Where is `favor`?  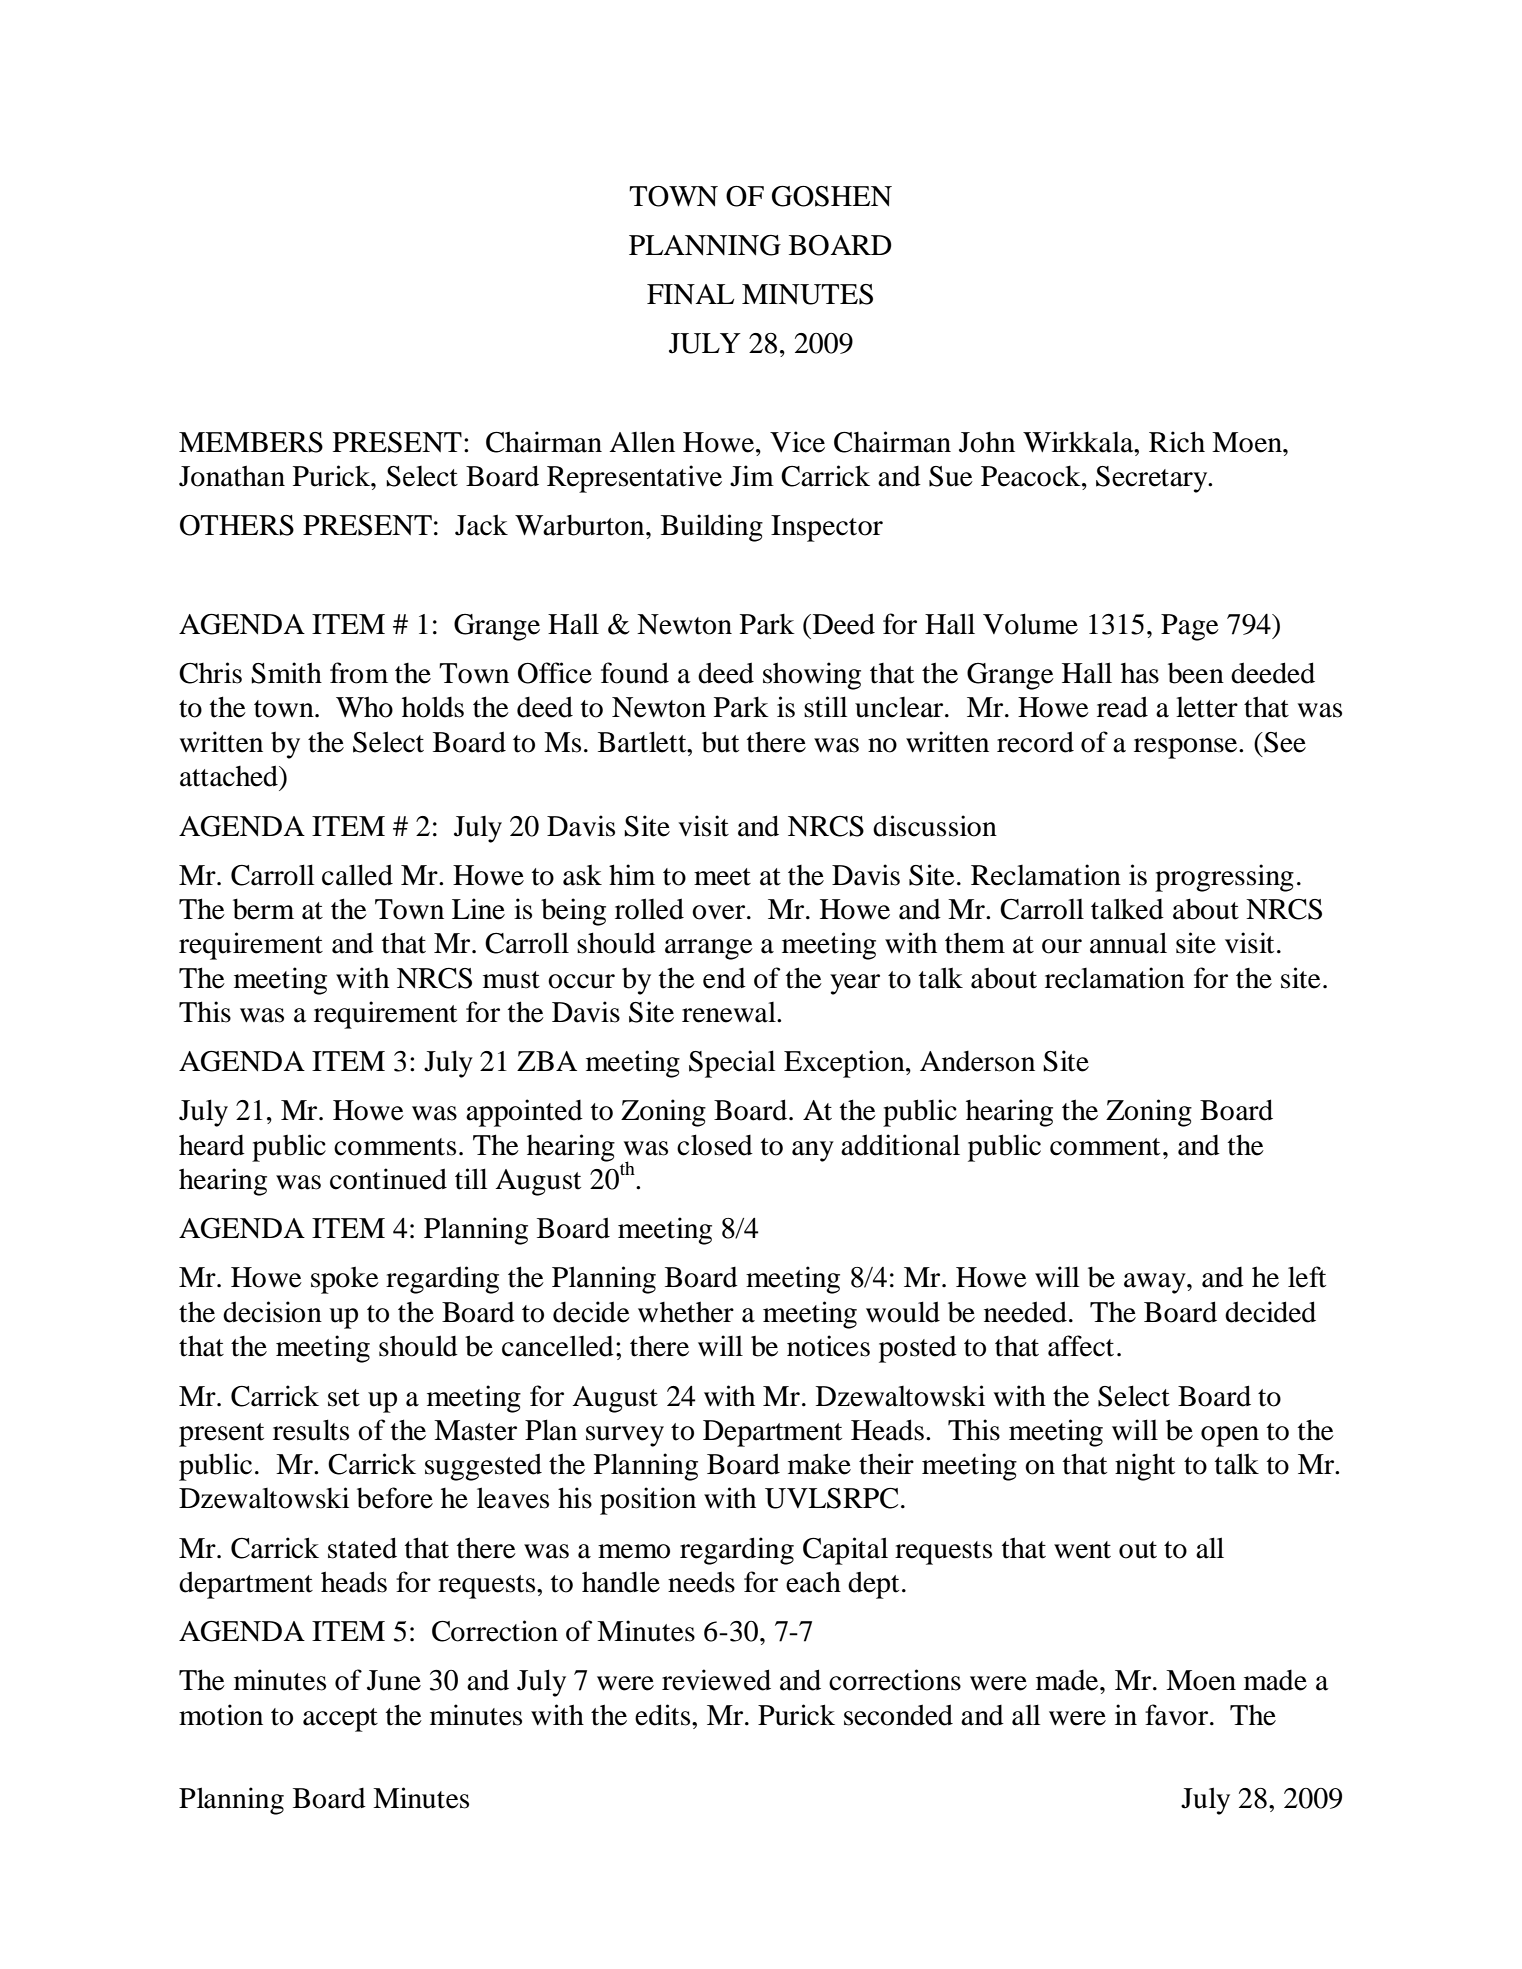
favor is located at coordinates (1178, 1715).
